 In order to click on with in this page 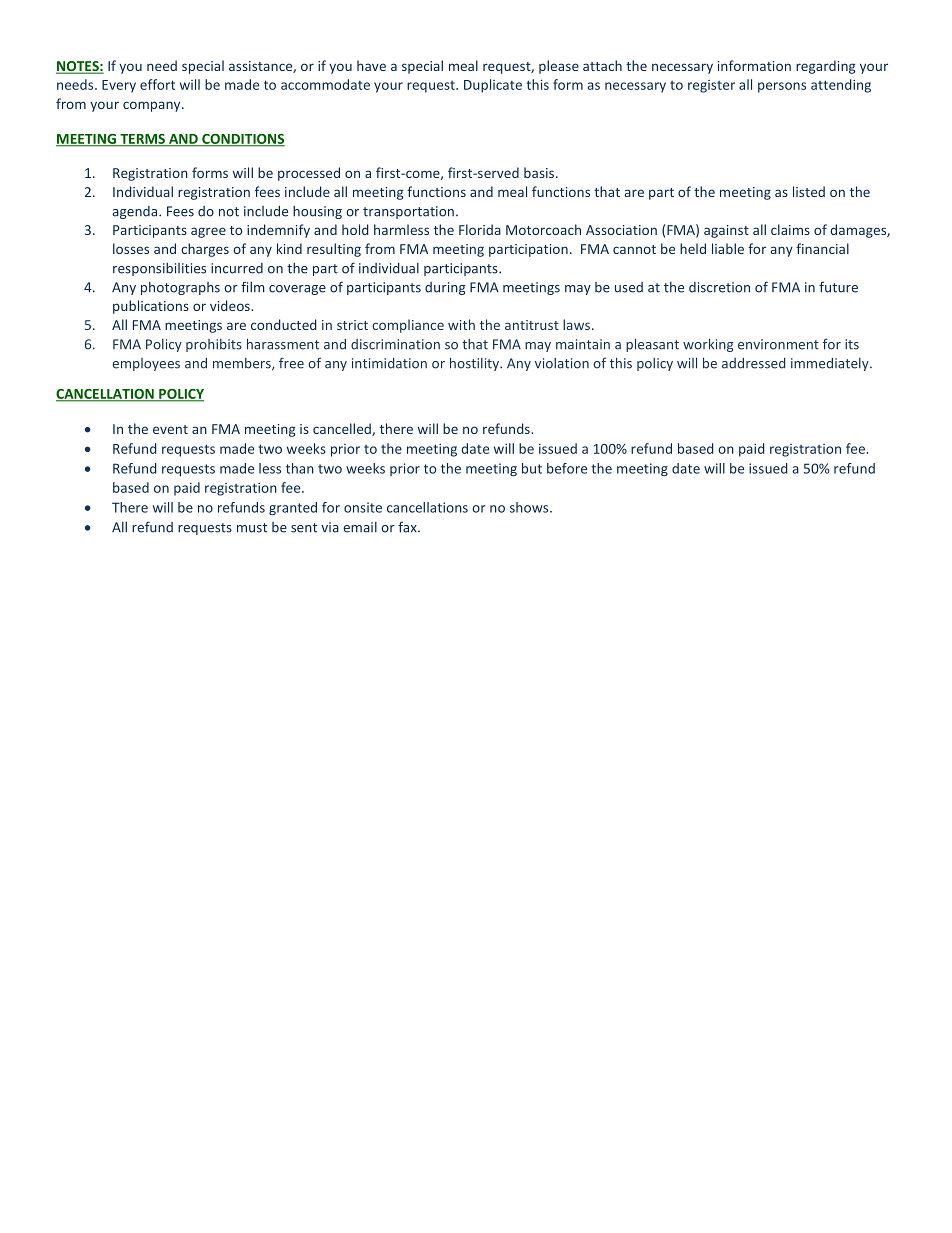, I will do `click(461, 324)`.
